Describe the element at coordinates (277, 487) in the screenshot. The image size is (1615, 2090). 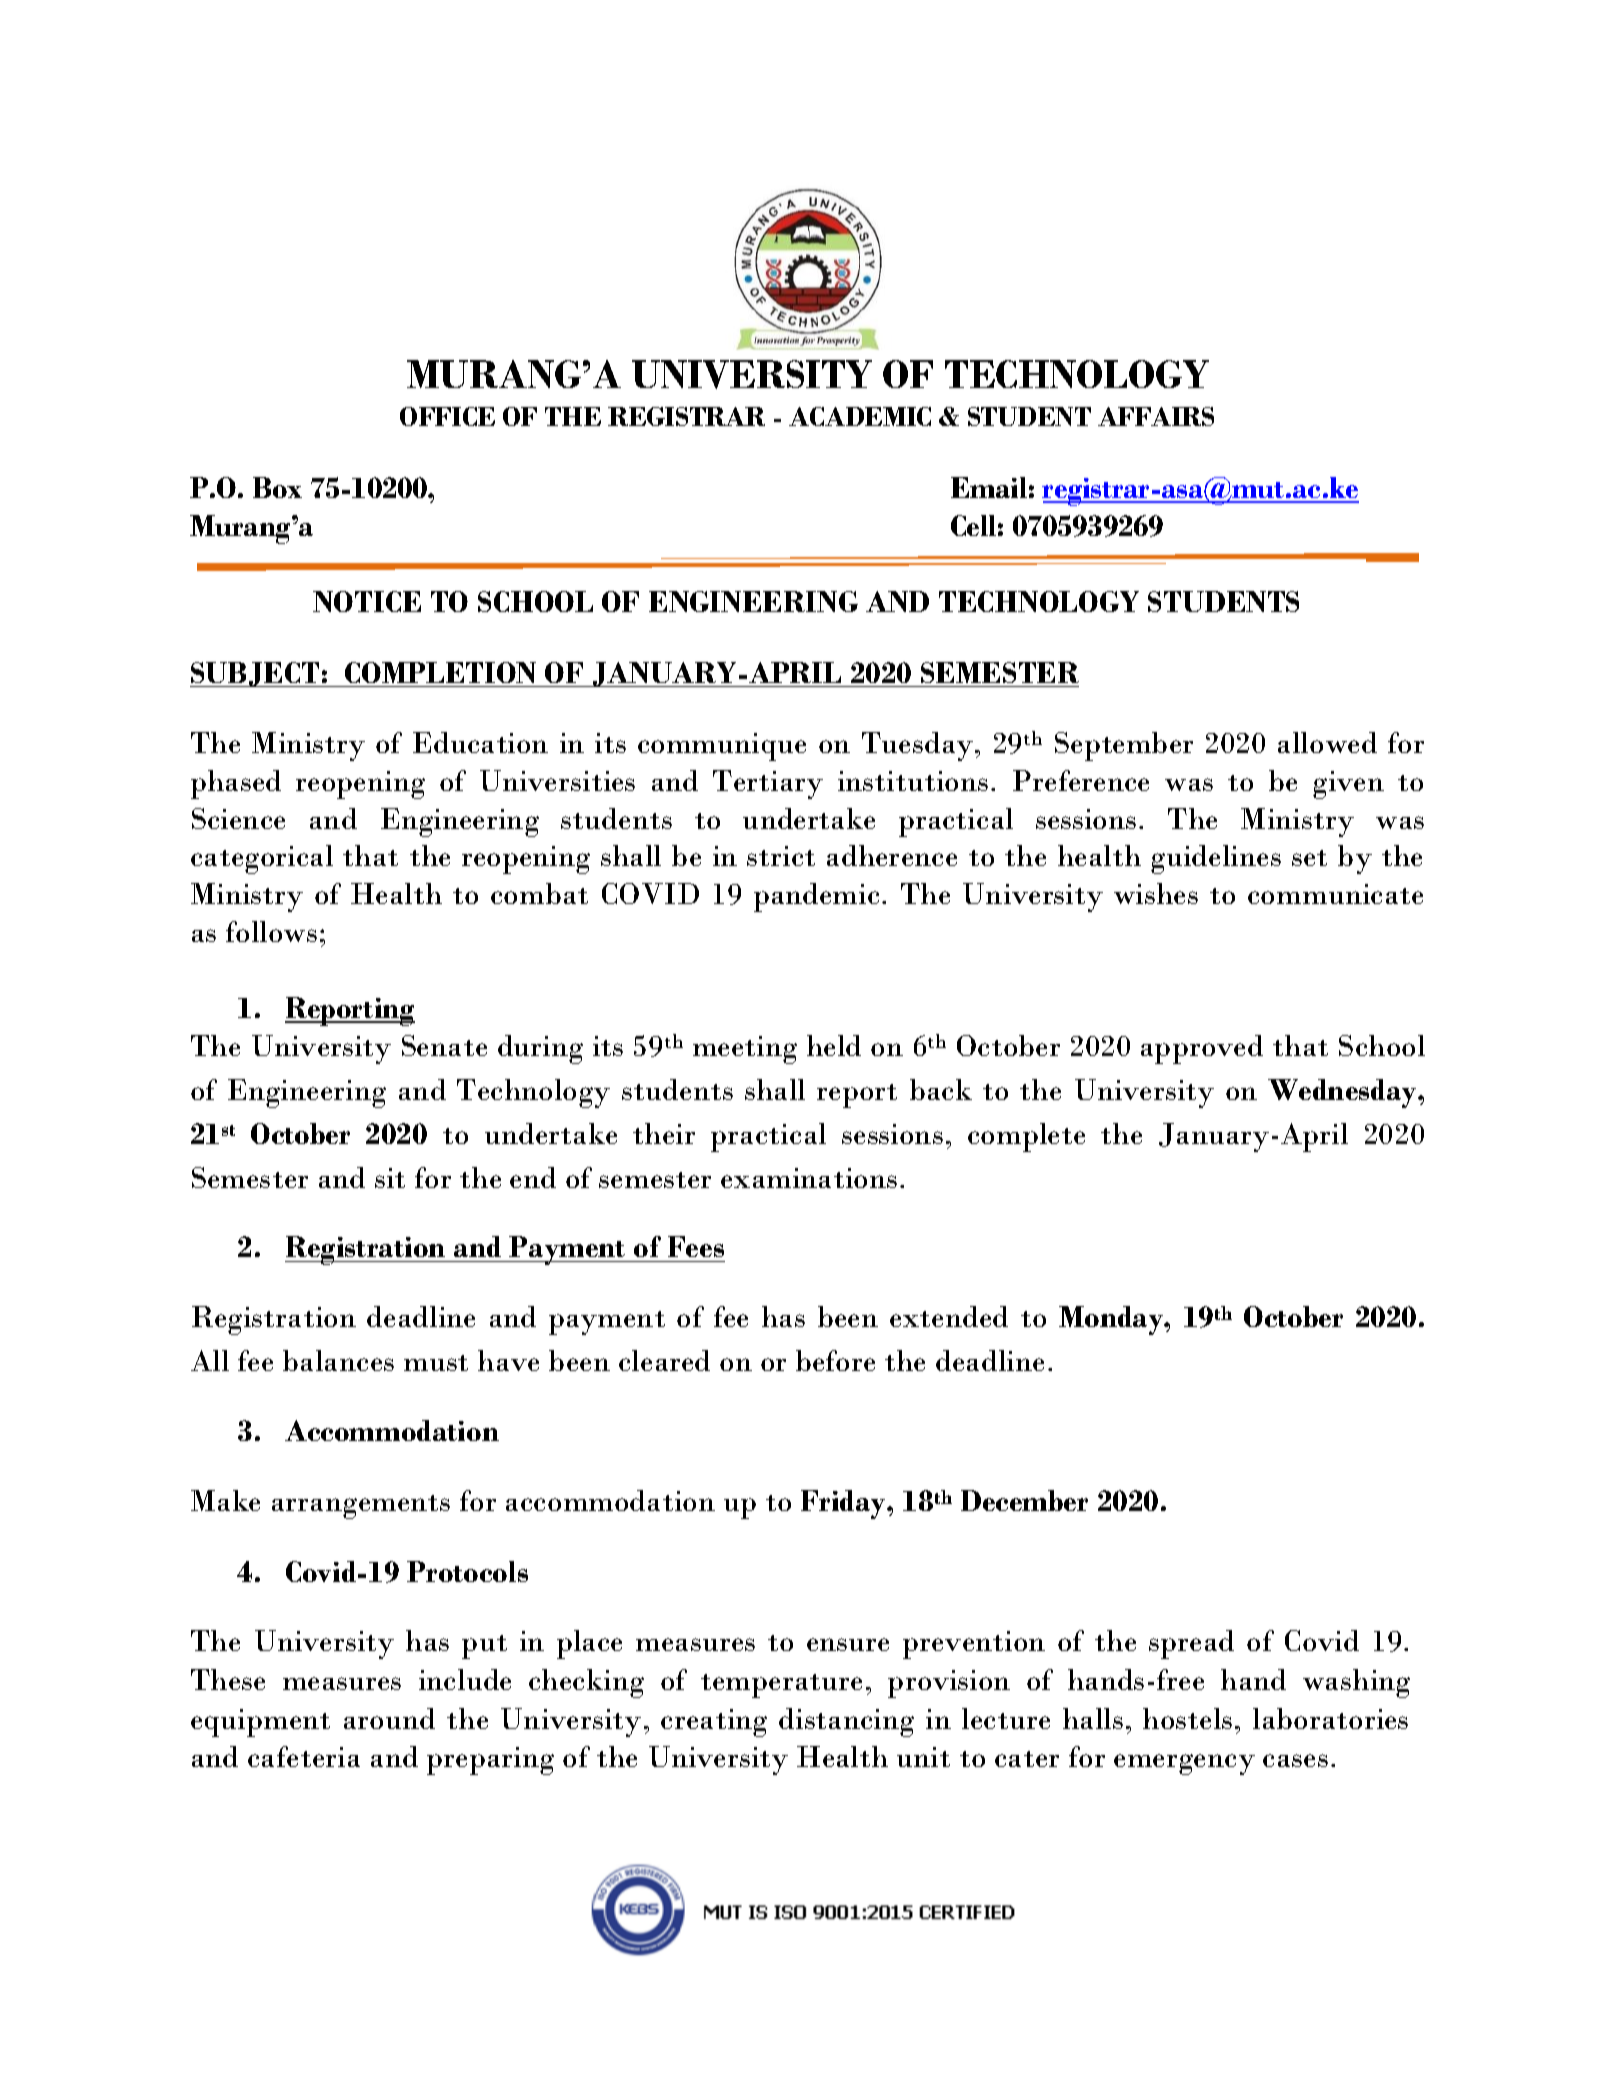
I see `Box` at that location.
